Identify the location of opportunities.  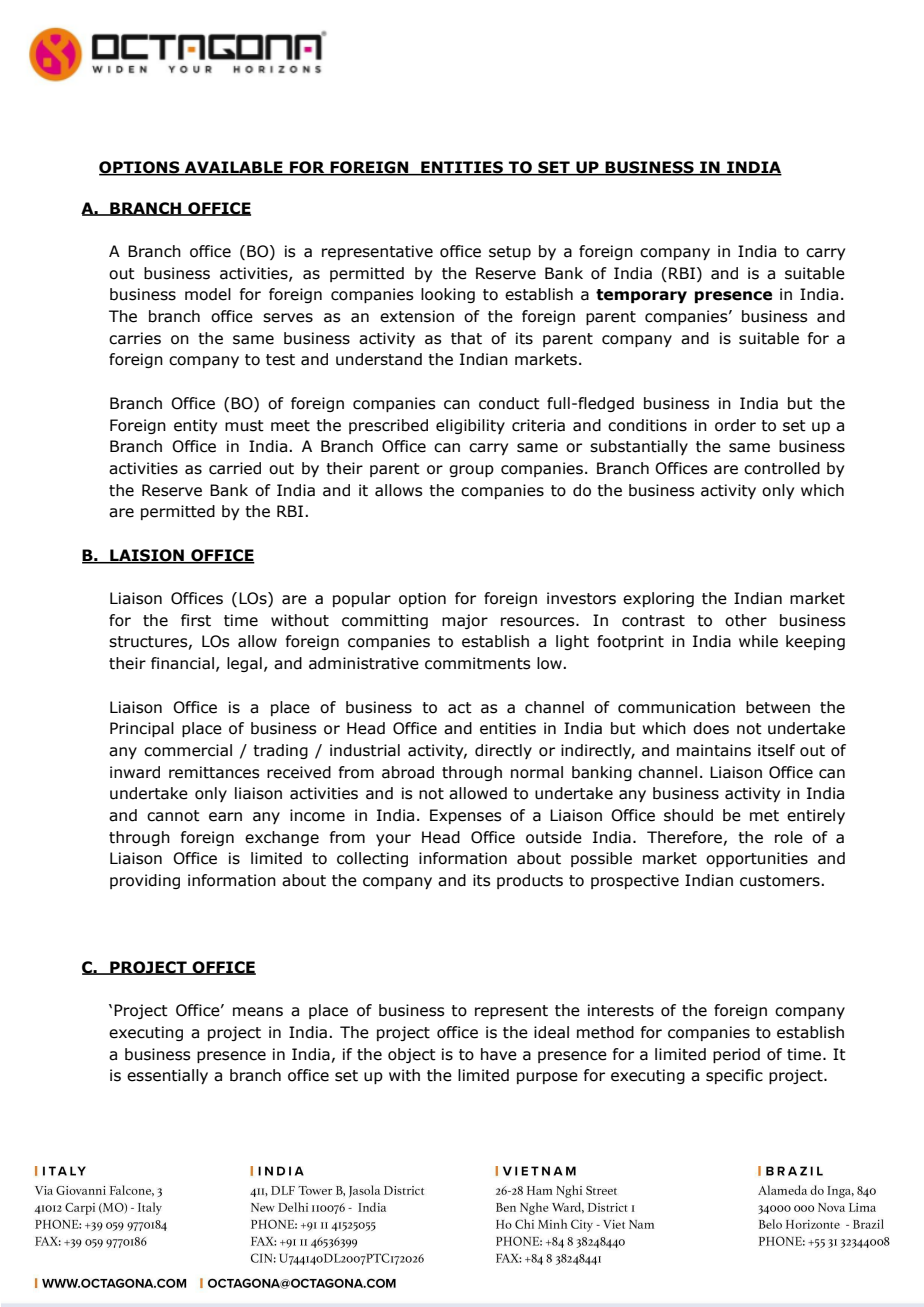
(757, 859).
